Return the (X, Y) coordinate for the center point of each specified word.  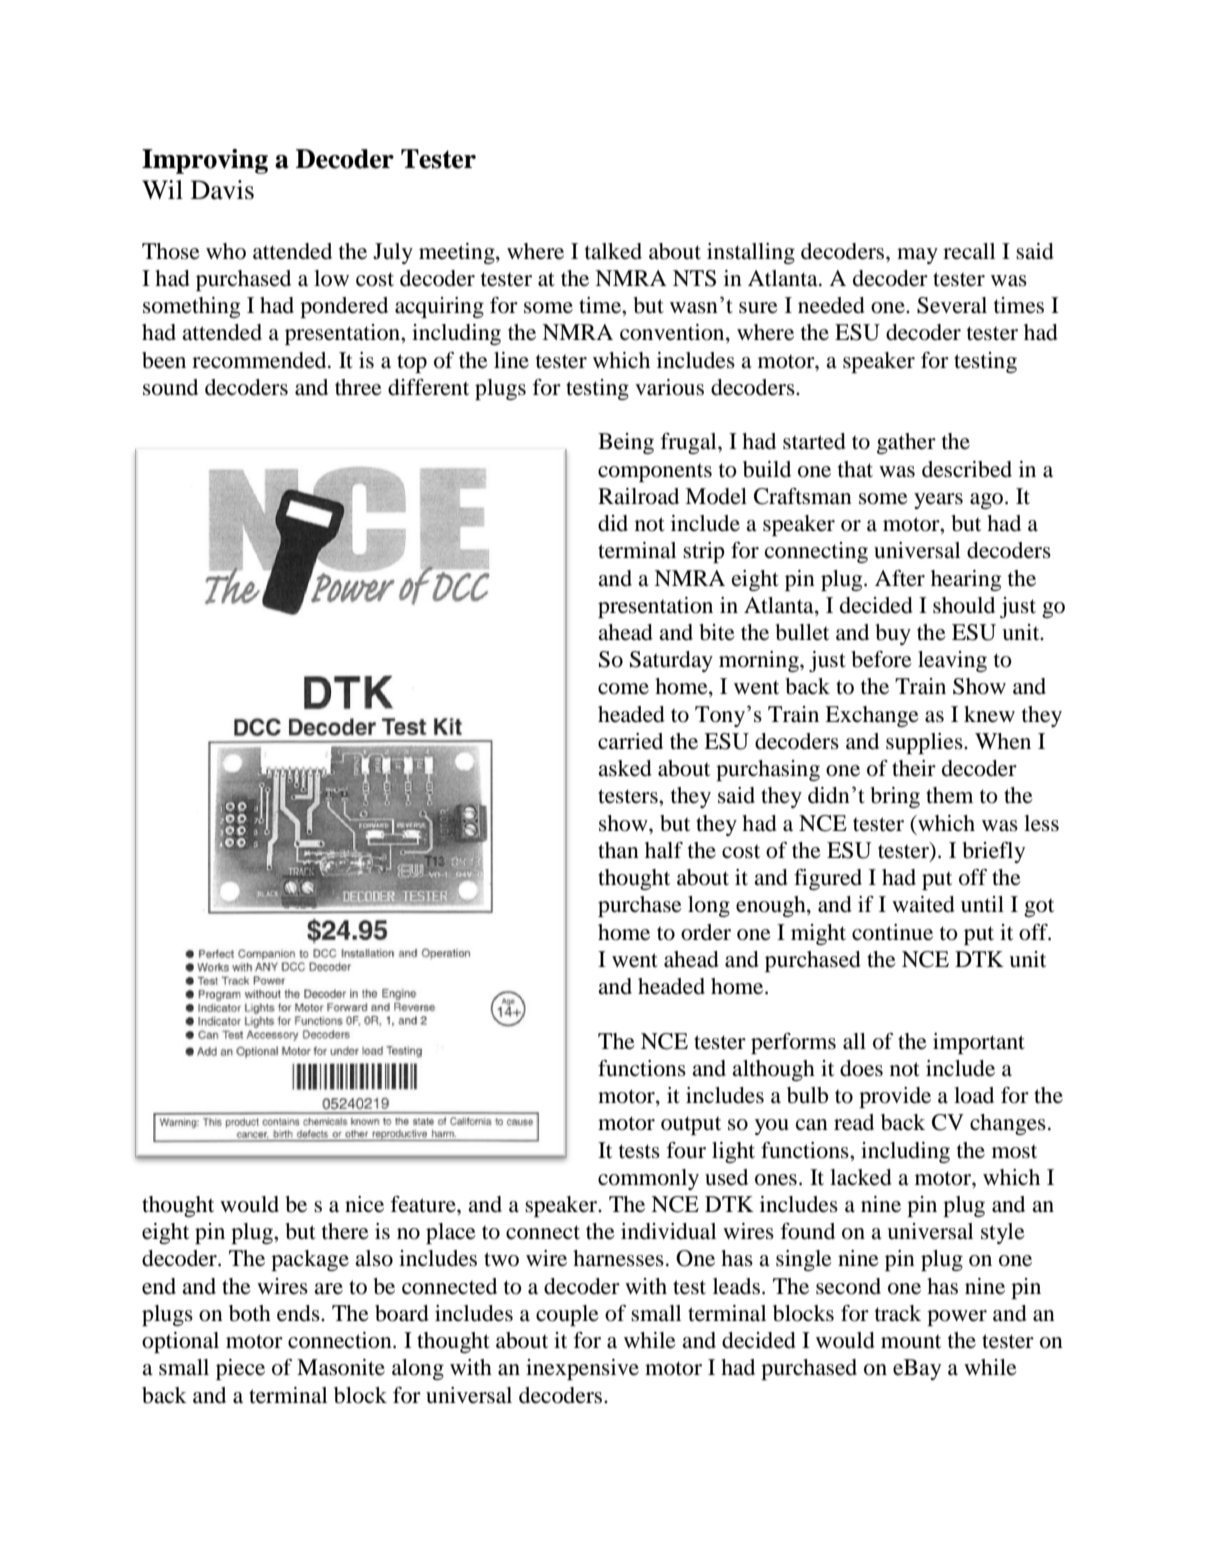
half (664, 850)
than (618, 850)
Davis (222, 190)
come (623, 689)
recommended (260, 360)
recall (969, 251)
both (250, 1313)
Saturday (671, 661)
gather (906, 443)
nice (364, 1204)
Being (626, 443)
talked (613, 251)
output (691, 1125)
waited (923, 904)
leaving (952, 661)
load (974, 1095)
